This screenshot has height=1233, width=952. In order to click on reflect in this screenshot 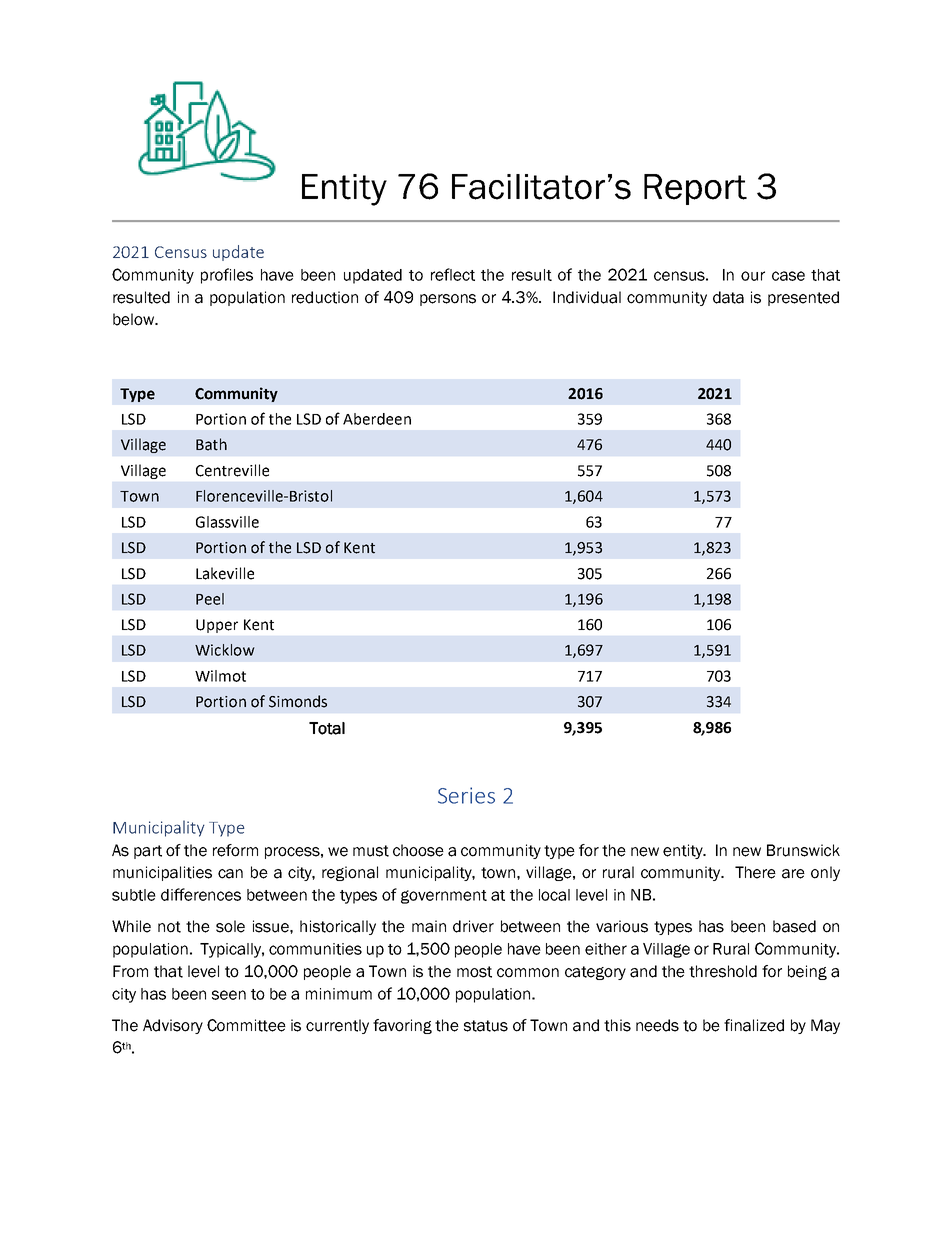, I will do `click(453, 274)`.
